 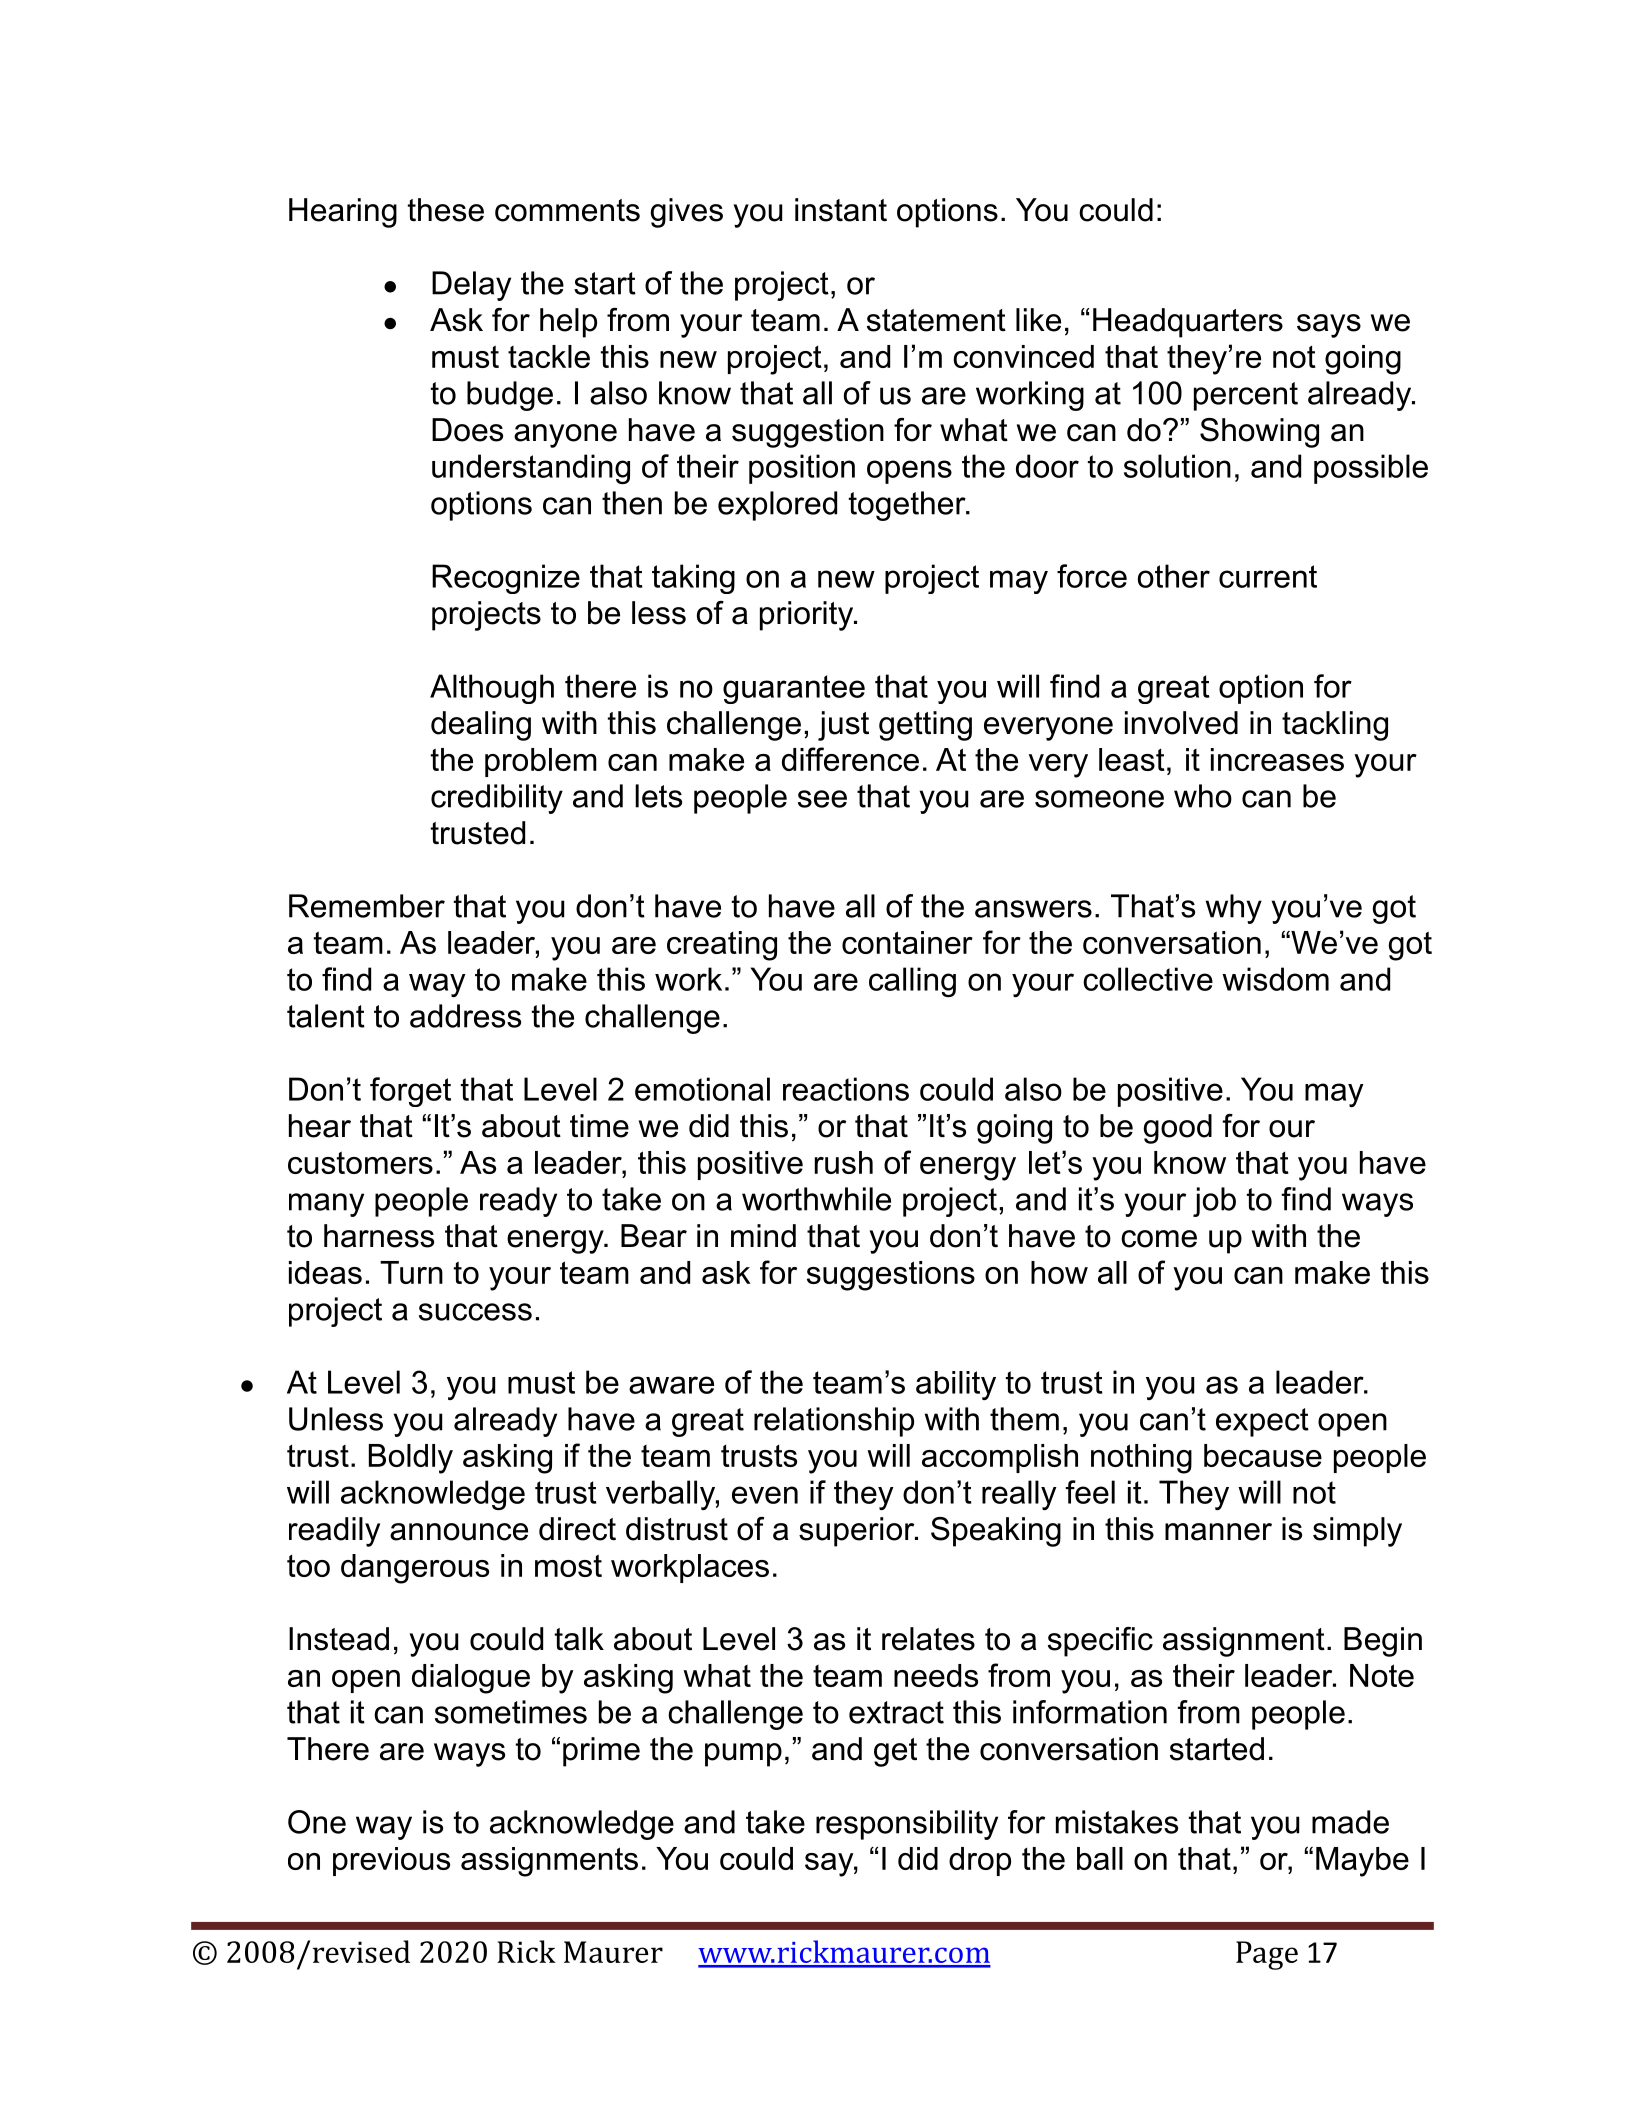 What do you see at coordinates (497, 799) in the document?
I see `credibility` at bounding box center [497, 799].
